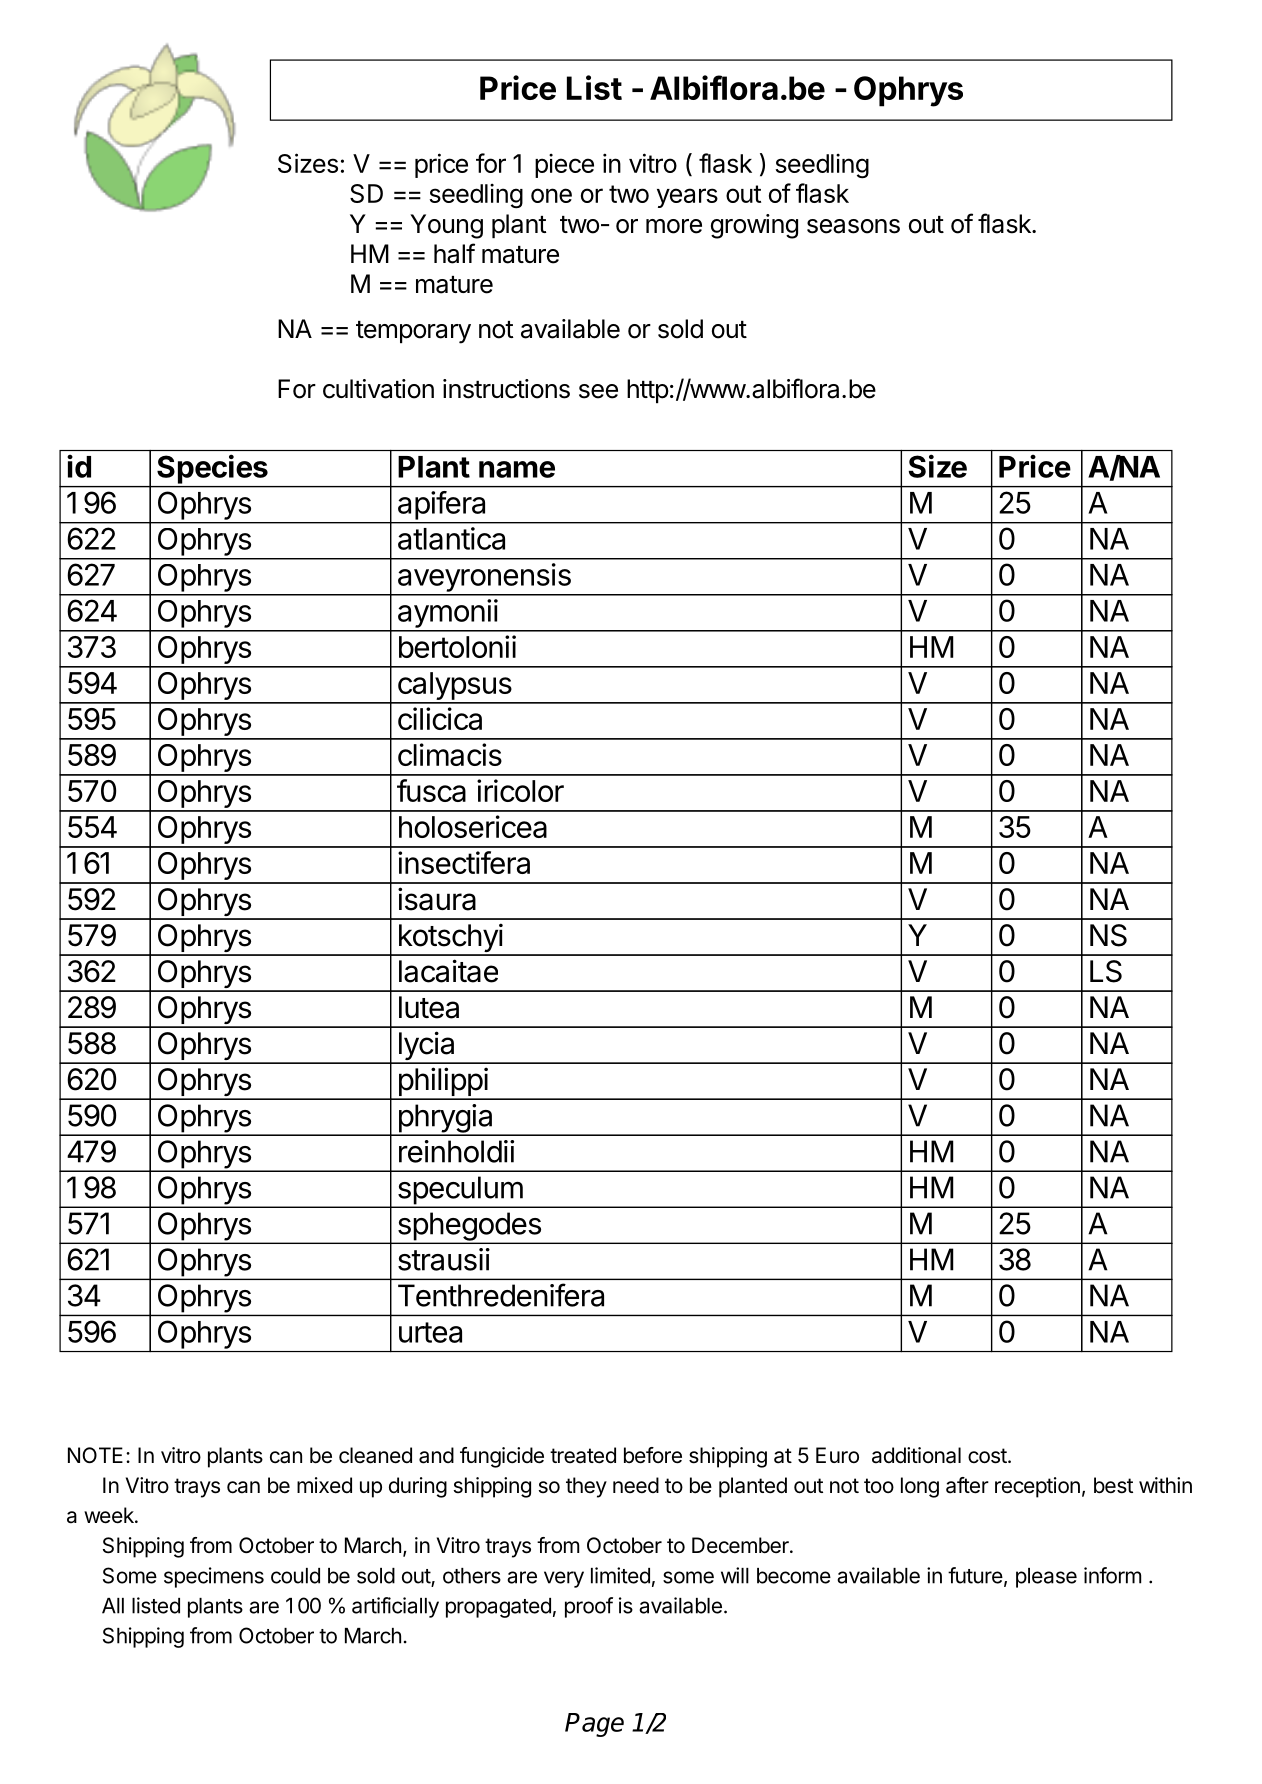 Image resolution: width=1262 pixels, height=1784 pixels. What do you see at coordinates (446, 226) in the screenshot?
I see `Young` at bounding box center [446, 226].
